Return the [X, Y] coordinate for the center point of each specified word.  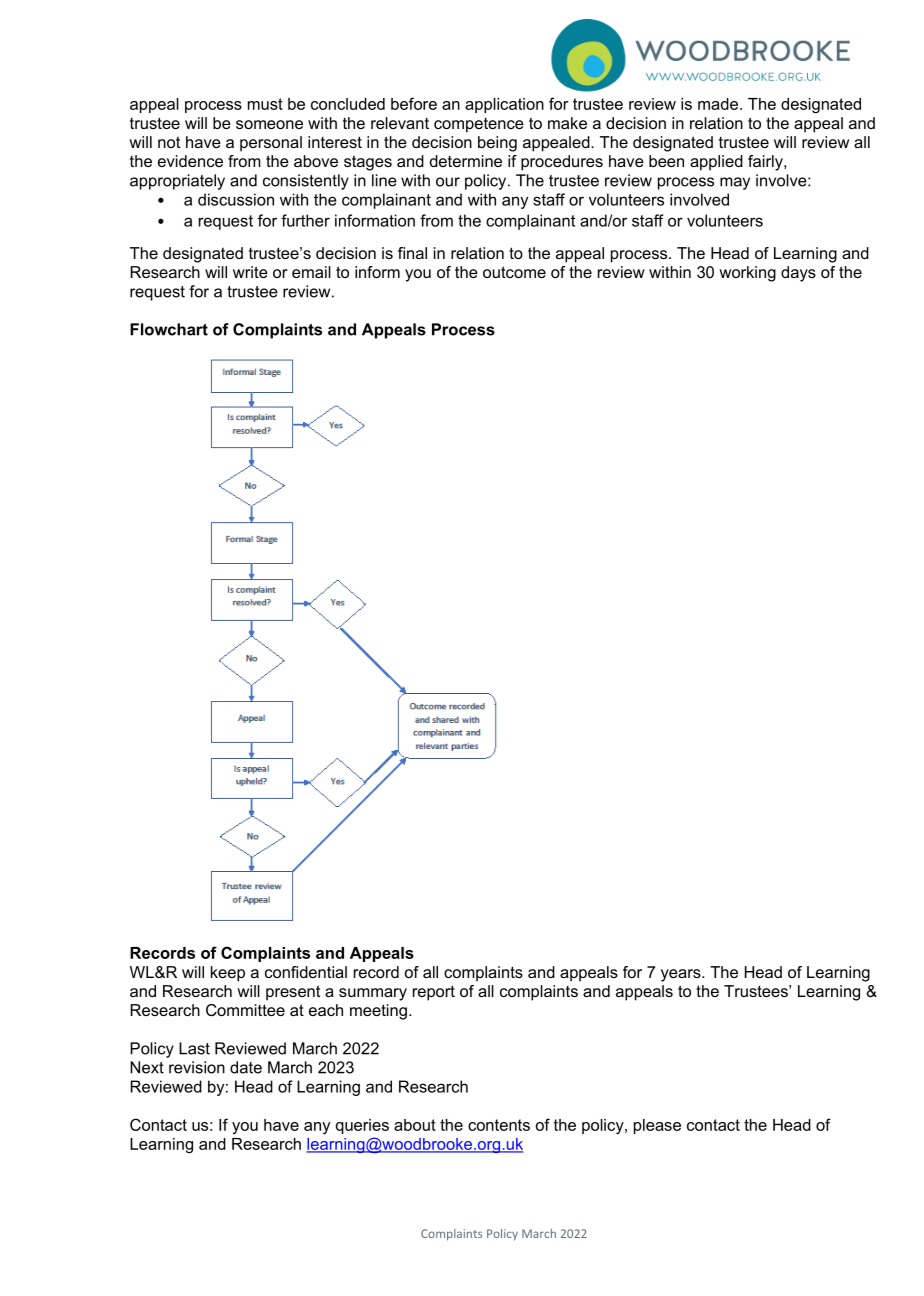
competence [479, 125]
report [434, 993]
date [246, 1067]
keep [228, 974]
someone [269, 124]
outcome [514, 272]
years [682, 975]
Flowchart [169, 329]
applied [716, 163]
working [747, 274]
